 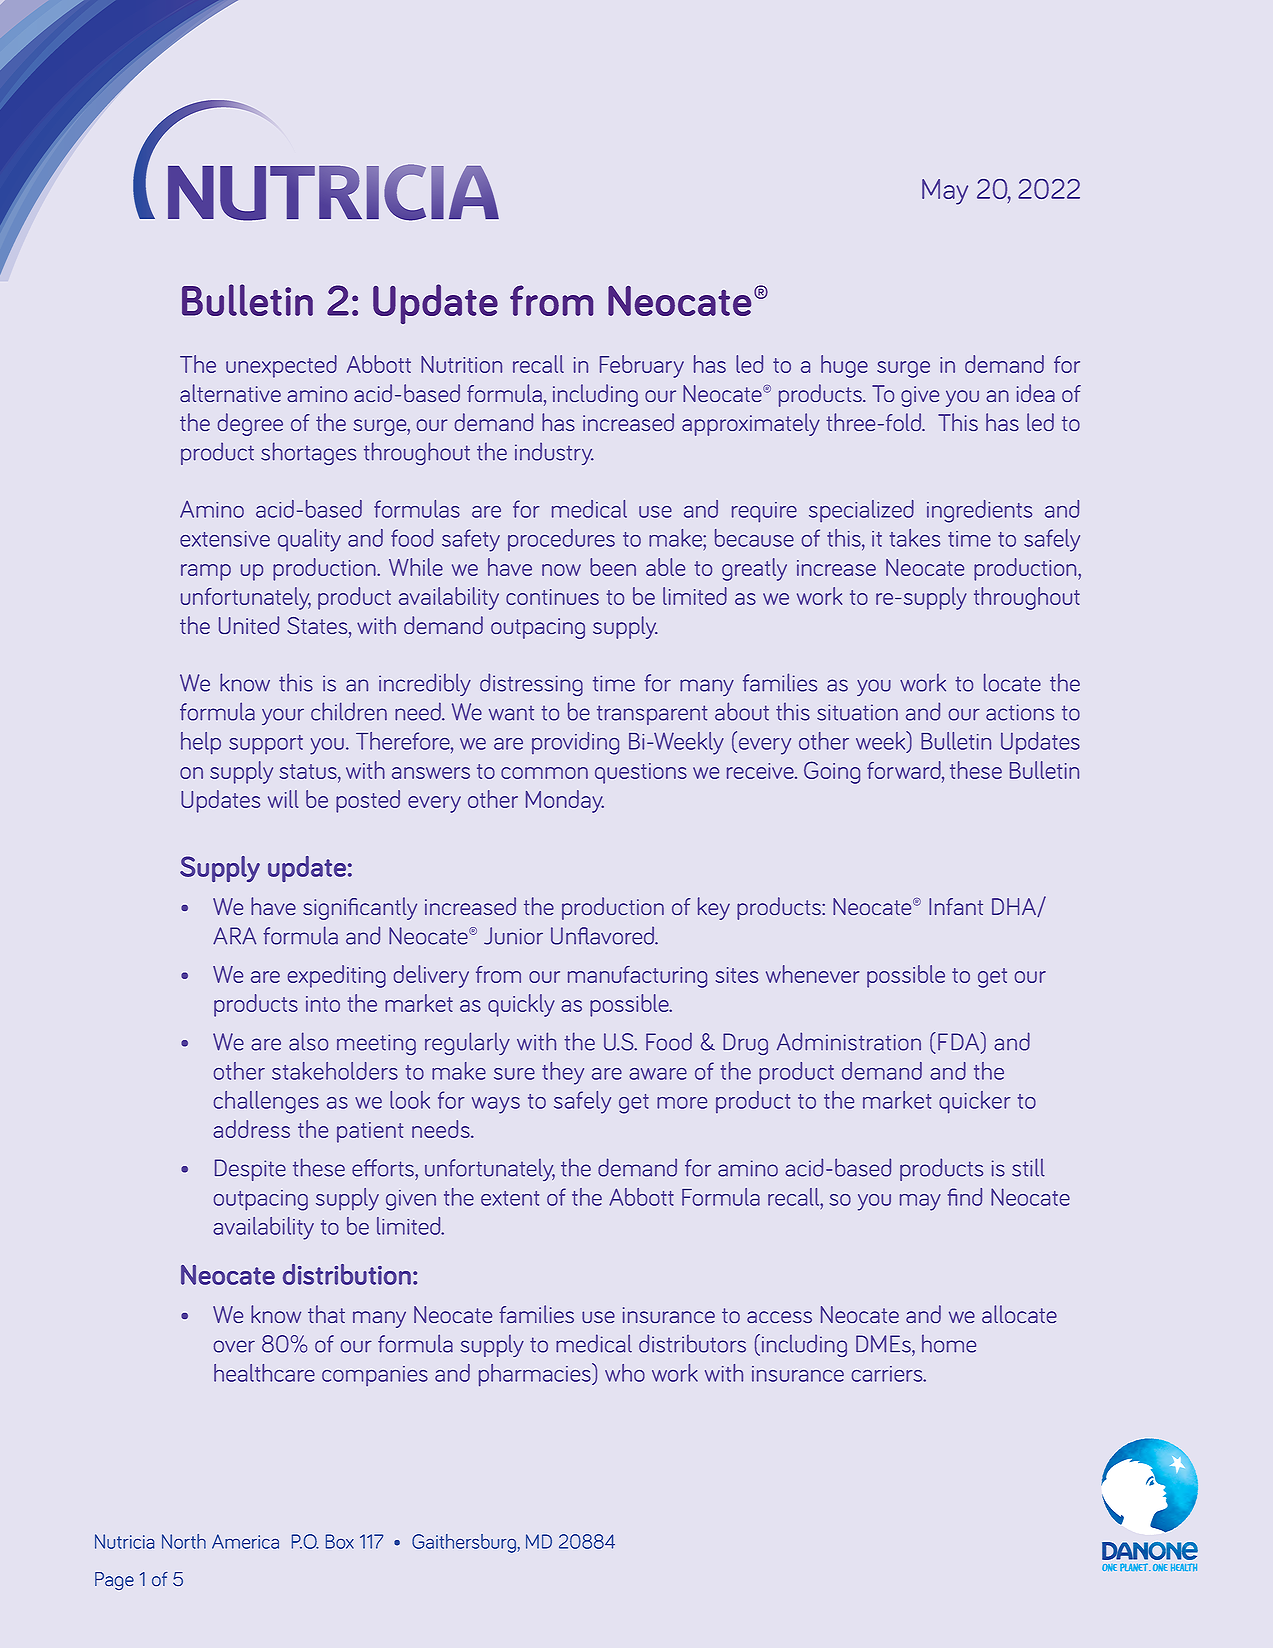 I want to click on your, so click(x=283, y=716).
